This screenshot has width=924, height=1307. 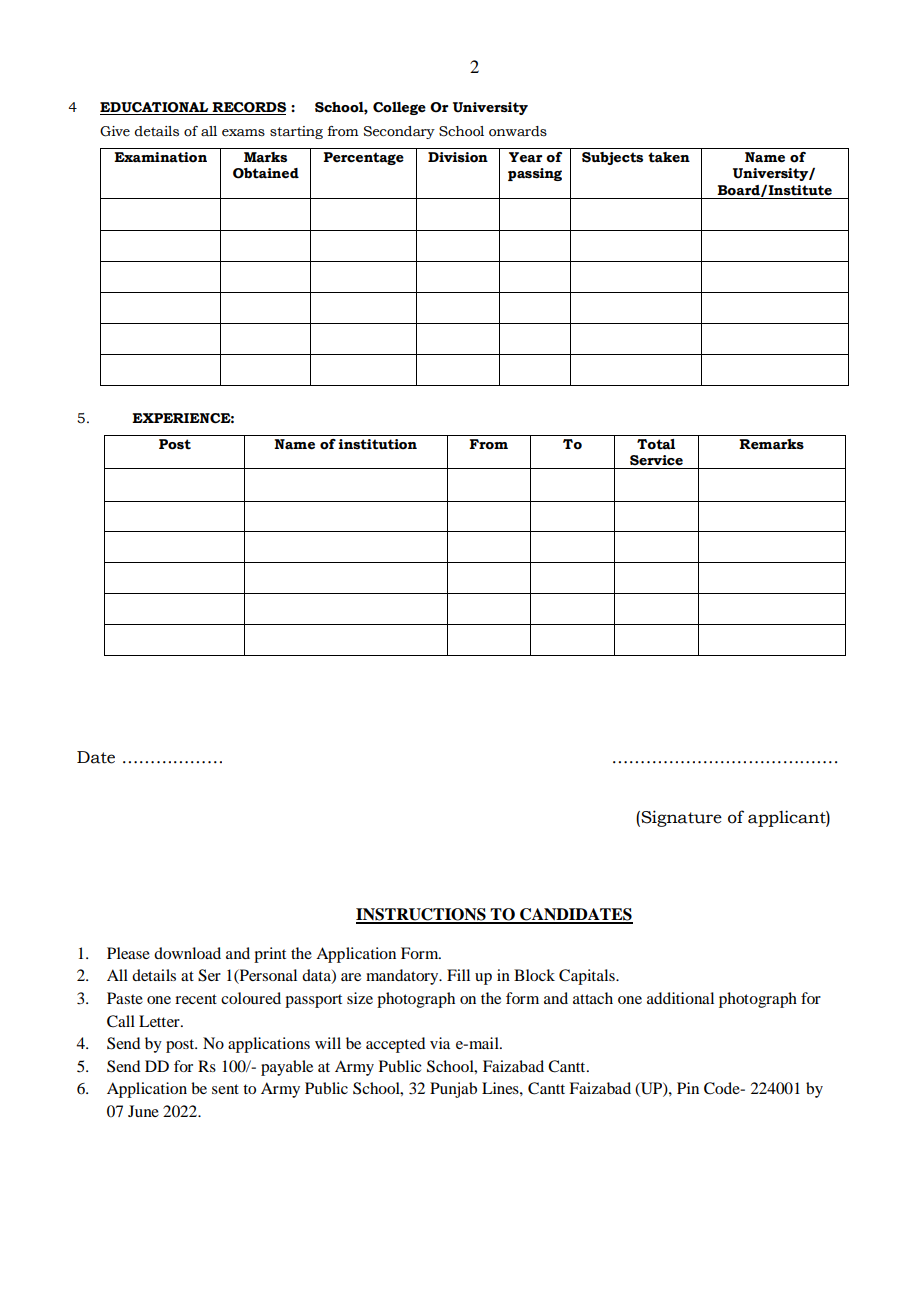 I want to click on Secondary, so click(x=399, y=132).
